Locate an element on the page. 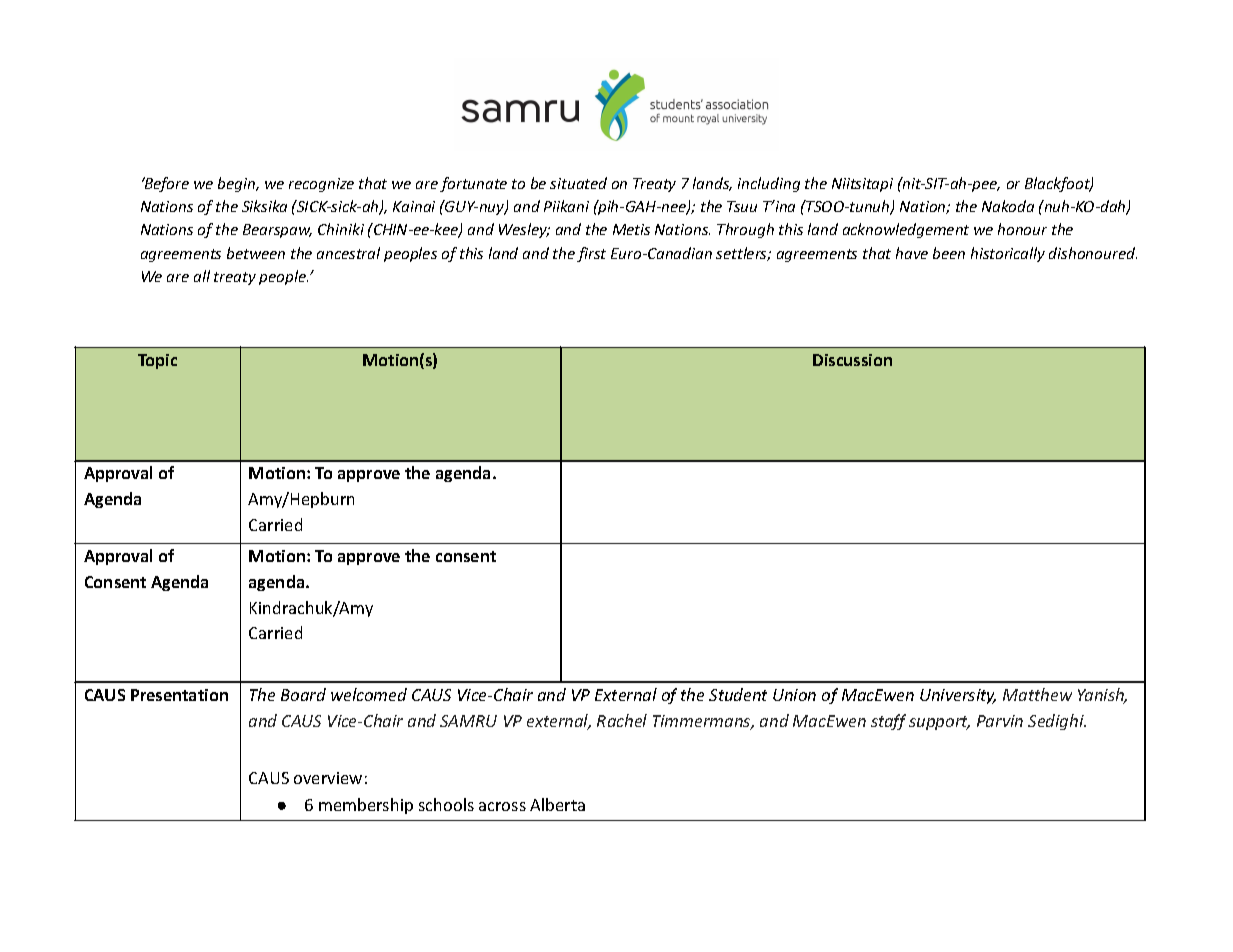 This image has width=1233, height=952. Topic is located at coordinates (157, 361).
